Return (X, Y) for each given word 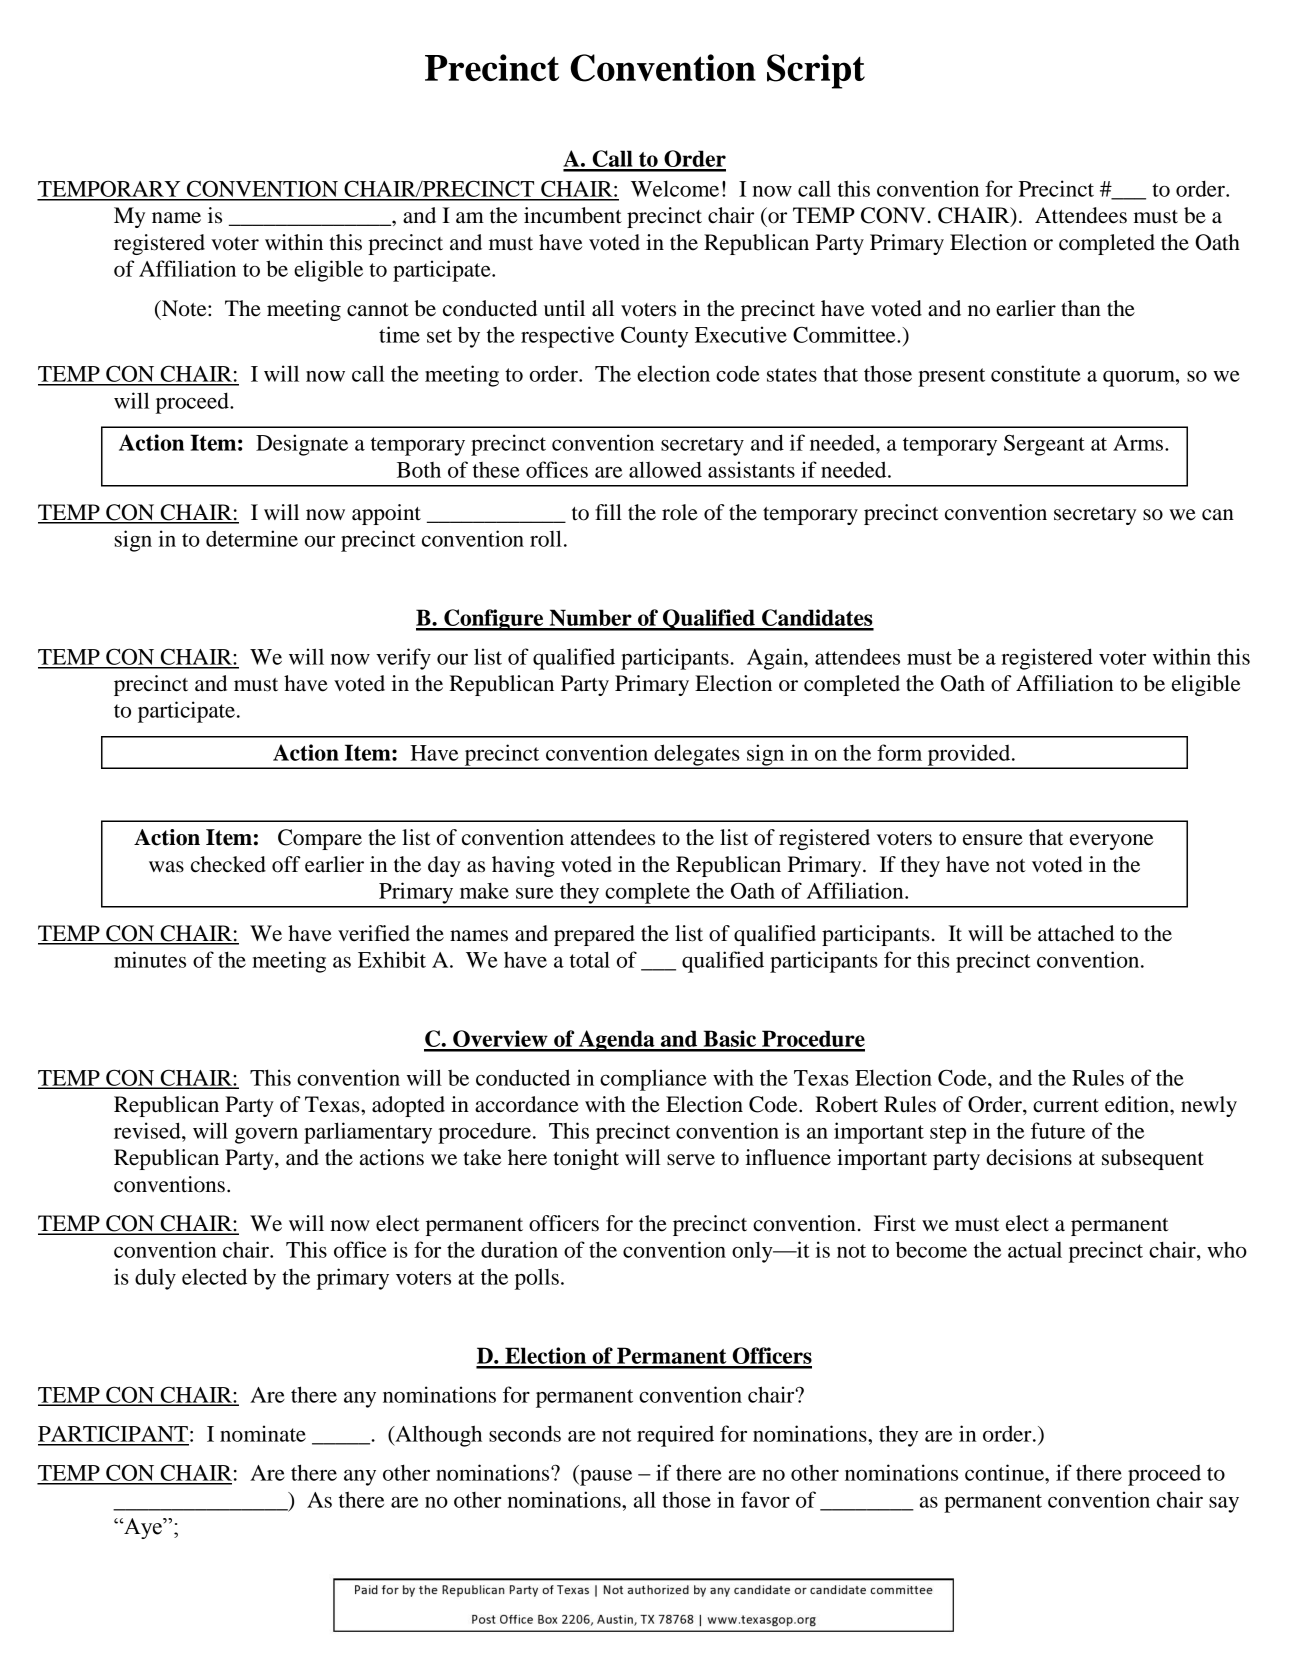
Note (184, 308)
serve (691, 1160)
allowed (665, 469)
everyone (1112, 842)
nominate (263, 1433)
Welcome (675, 188)
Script (816, 71)
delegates (697, 756)
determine (252, 538)
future (1058, 1130)
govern (266, 1136)
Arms (1139, 443)
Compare (320, 839)
